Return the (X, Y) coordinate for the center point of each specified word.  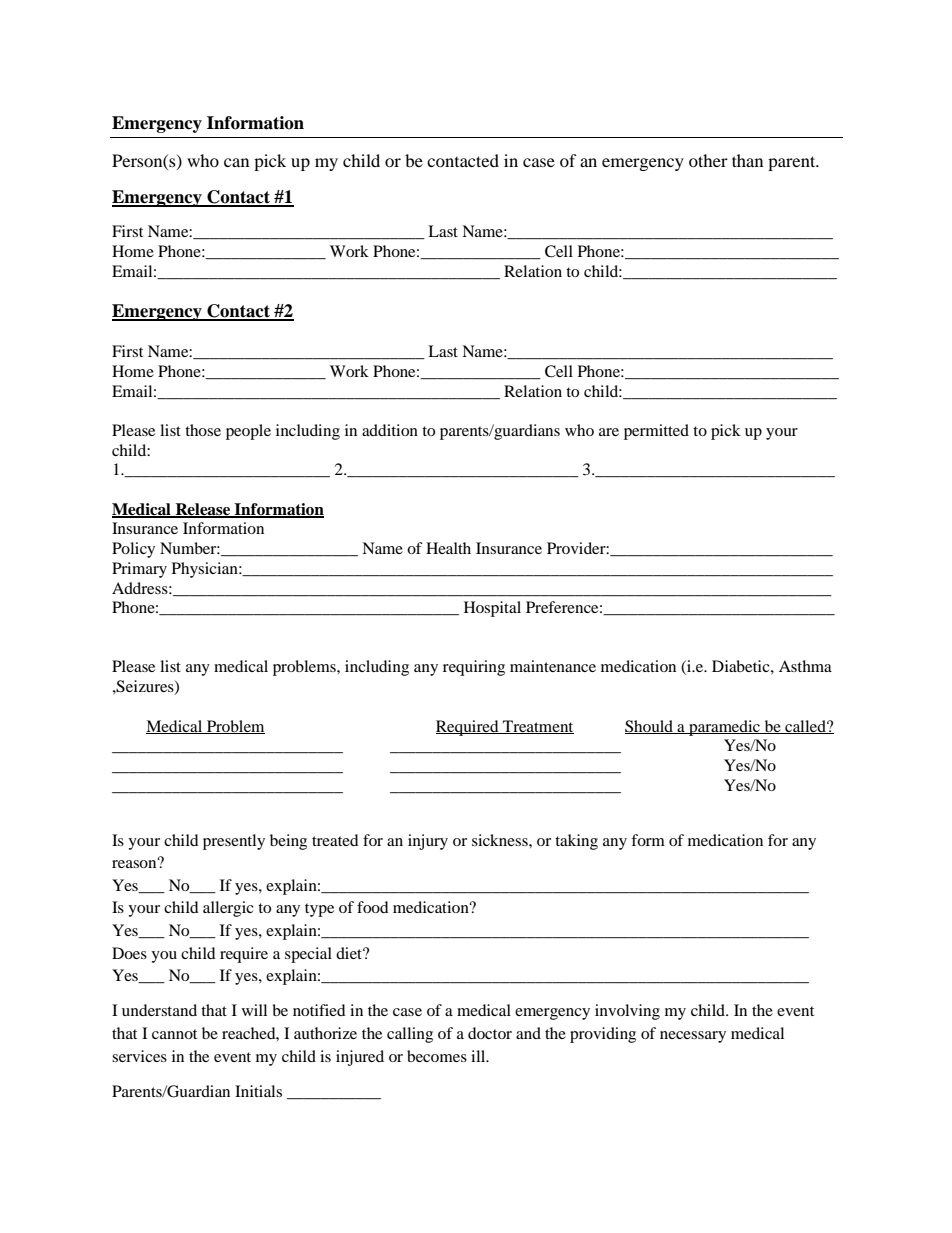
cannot (174, 1034)
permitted (656, 432)
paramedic (724, 728)
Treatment (537, 727)
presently (234, 842)
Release (203, 510)
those (203, 430)
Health (448, 548)
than (747, 160)
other (708, 160)
